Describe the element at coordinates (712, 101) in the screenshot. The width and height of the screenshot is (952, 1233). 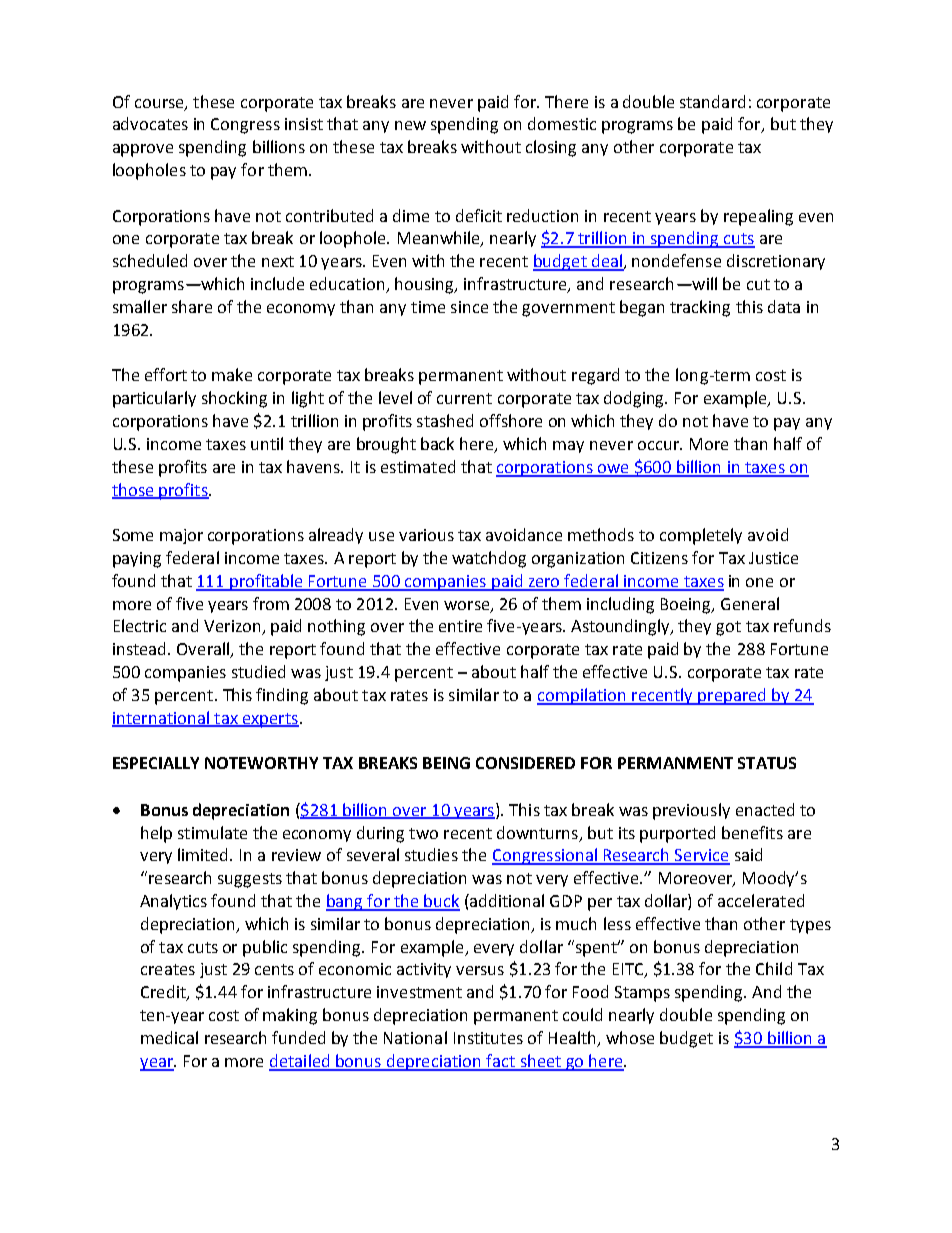
I see `standard` at that location.
